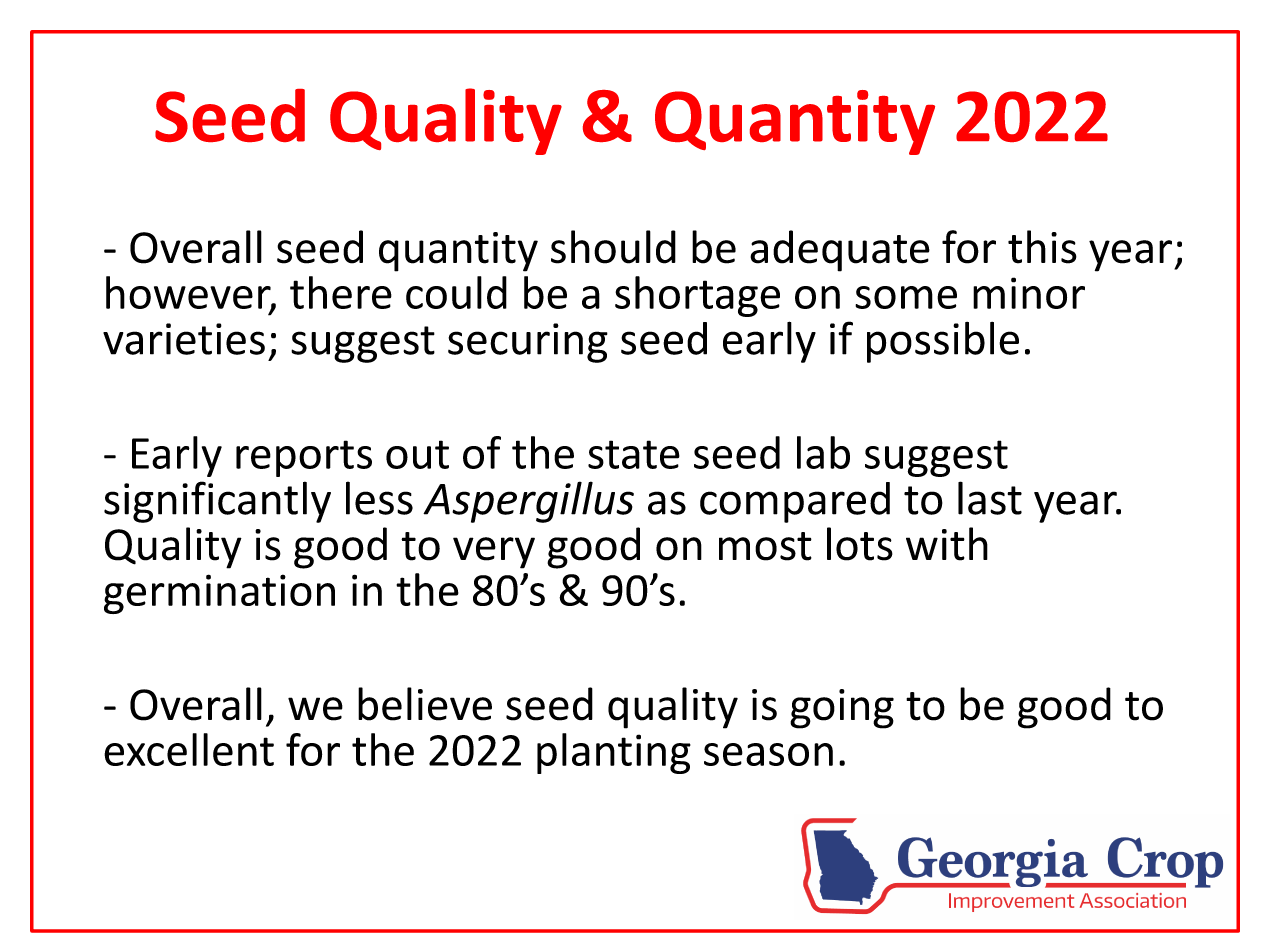 Image resolution: width=1270 pixels, height=952 pixels. What do you see at coordinates (189, 749) in the screenshot?
I see `excellent` at bounding box center [189, 749].
